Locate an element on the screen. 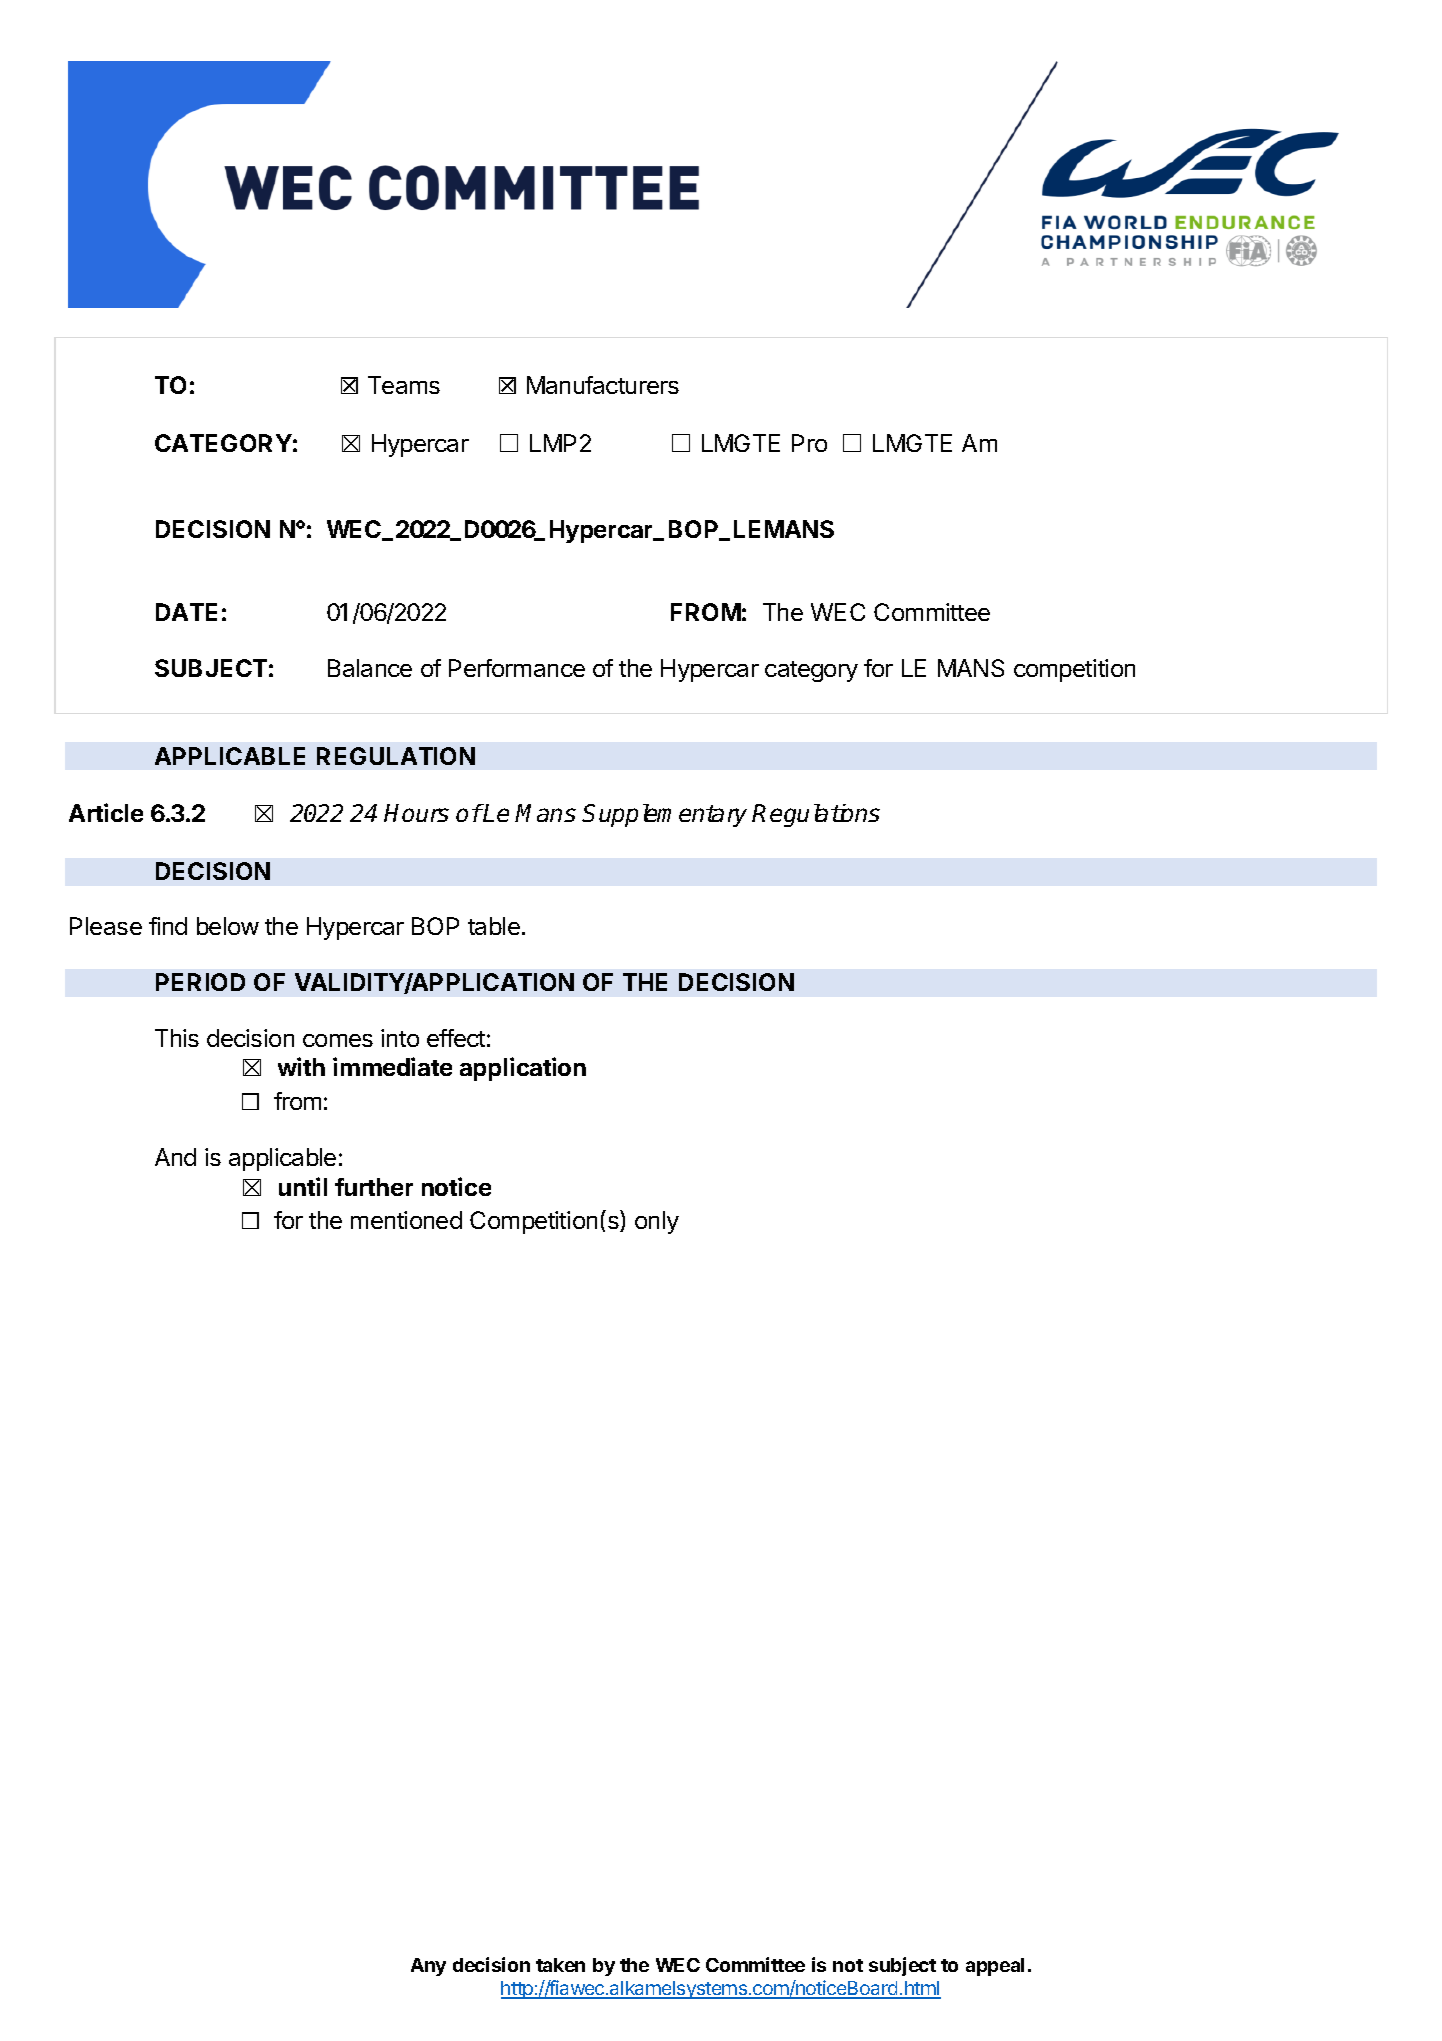 This screenshot has height=2041, width=1442. Any is located at coordinates (428, 1967).
